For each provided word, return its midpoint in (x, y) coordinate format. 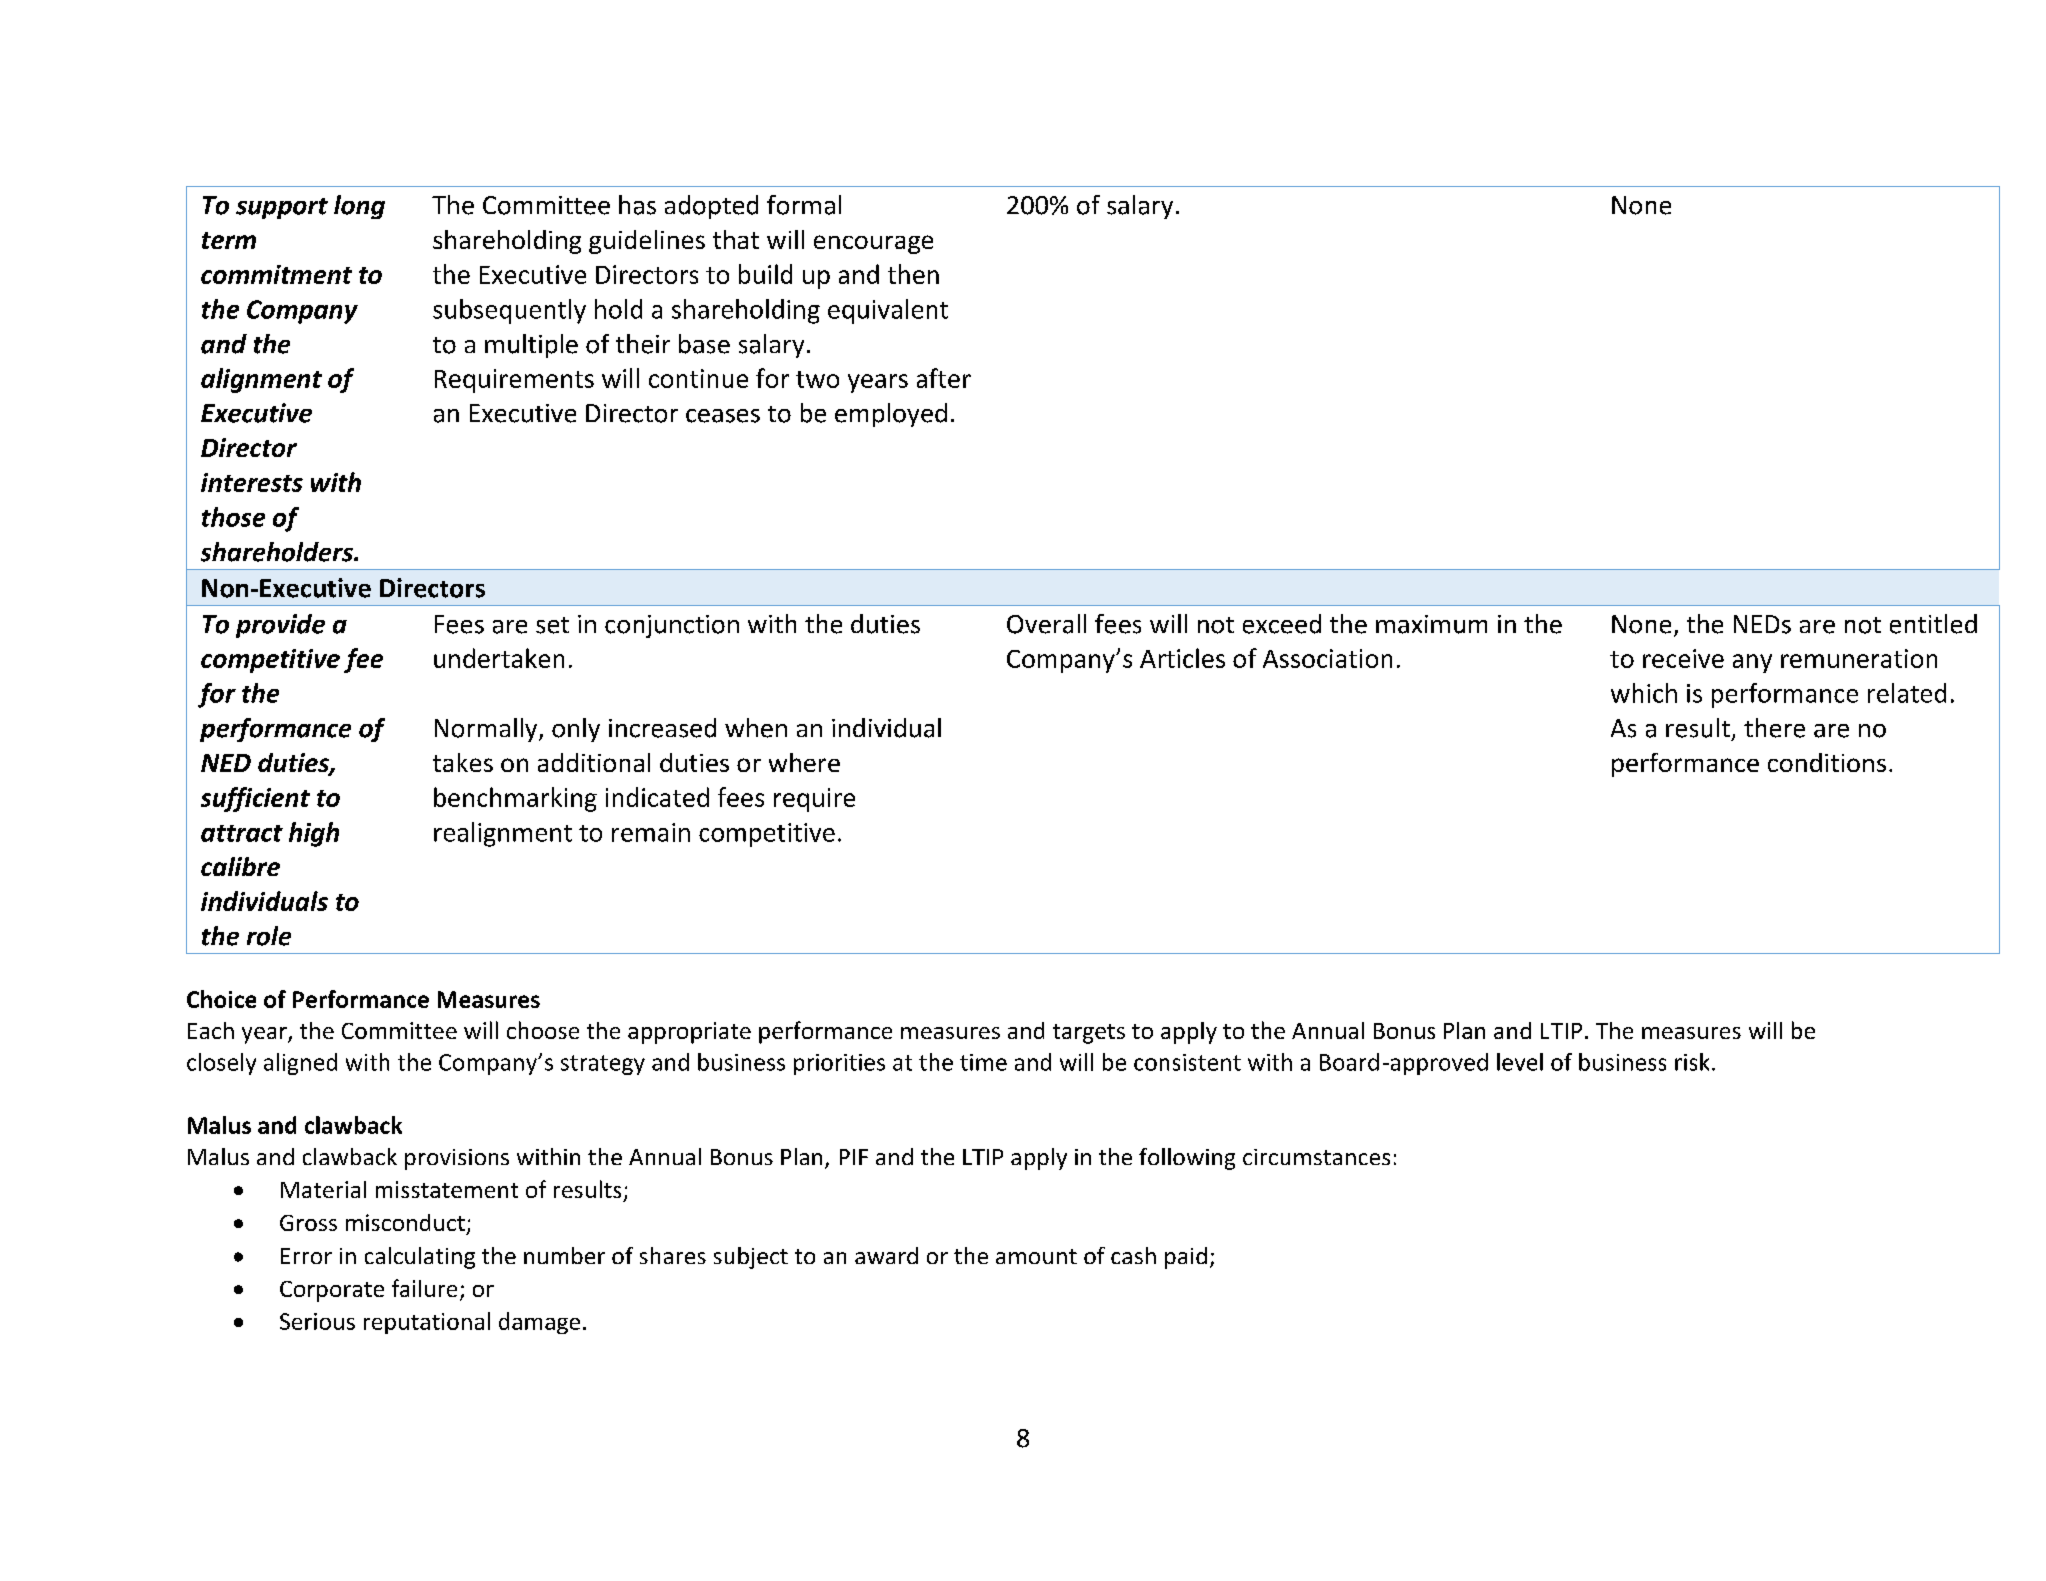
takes (463, 762)
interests (252, 482)
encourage (873, 244)
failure (424, 1288)
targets (1089, 1034)
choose (543, 1030)
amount (1036, 1256)
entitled (1933, 624)
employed (891, 415)
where (804, 762)
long (359, 207)
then (913, 274)
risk (1692, 1062)
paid (1186, 1258)
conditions (1827, 762)
